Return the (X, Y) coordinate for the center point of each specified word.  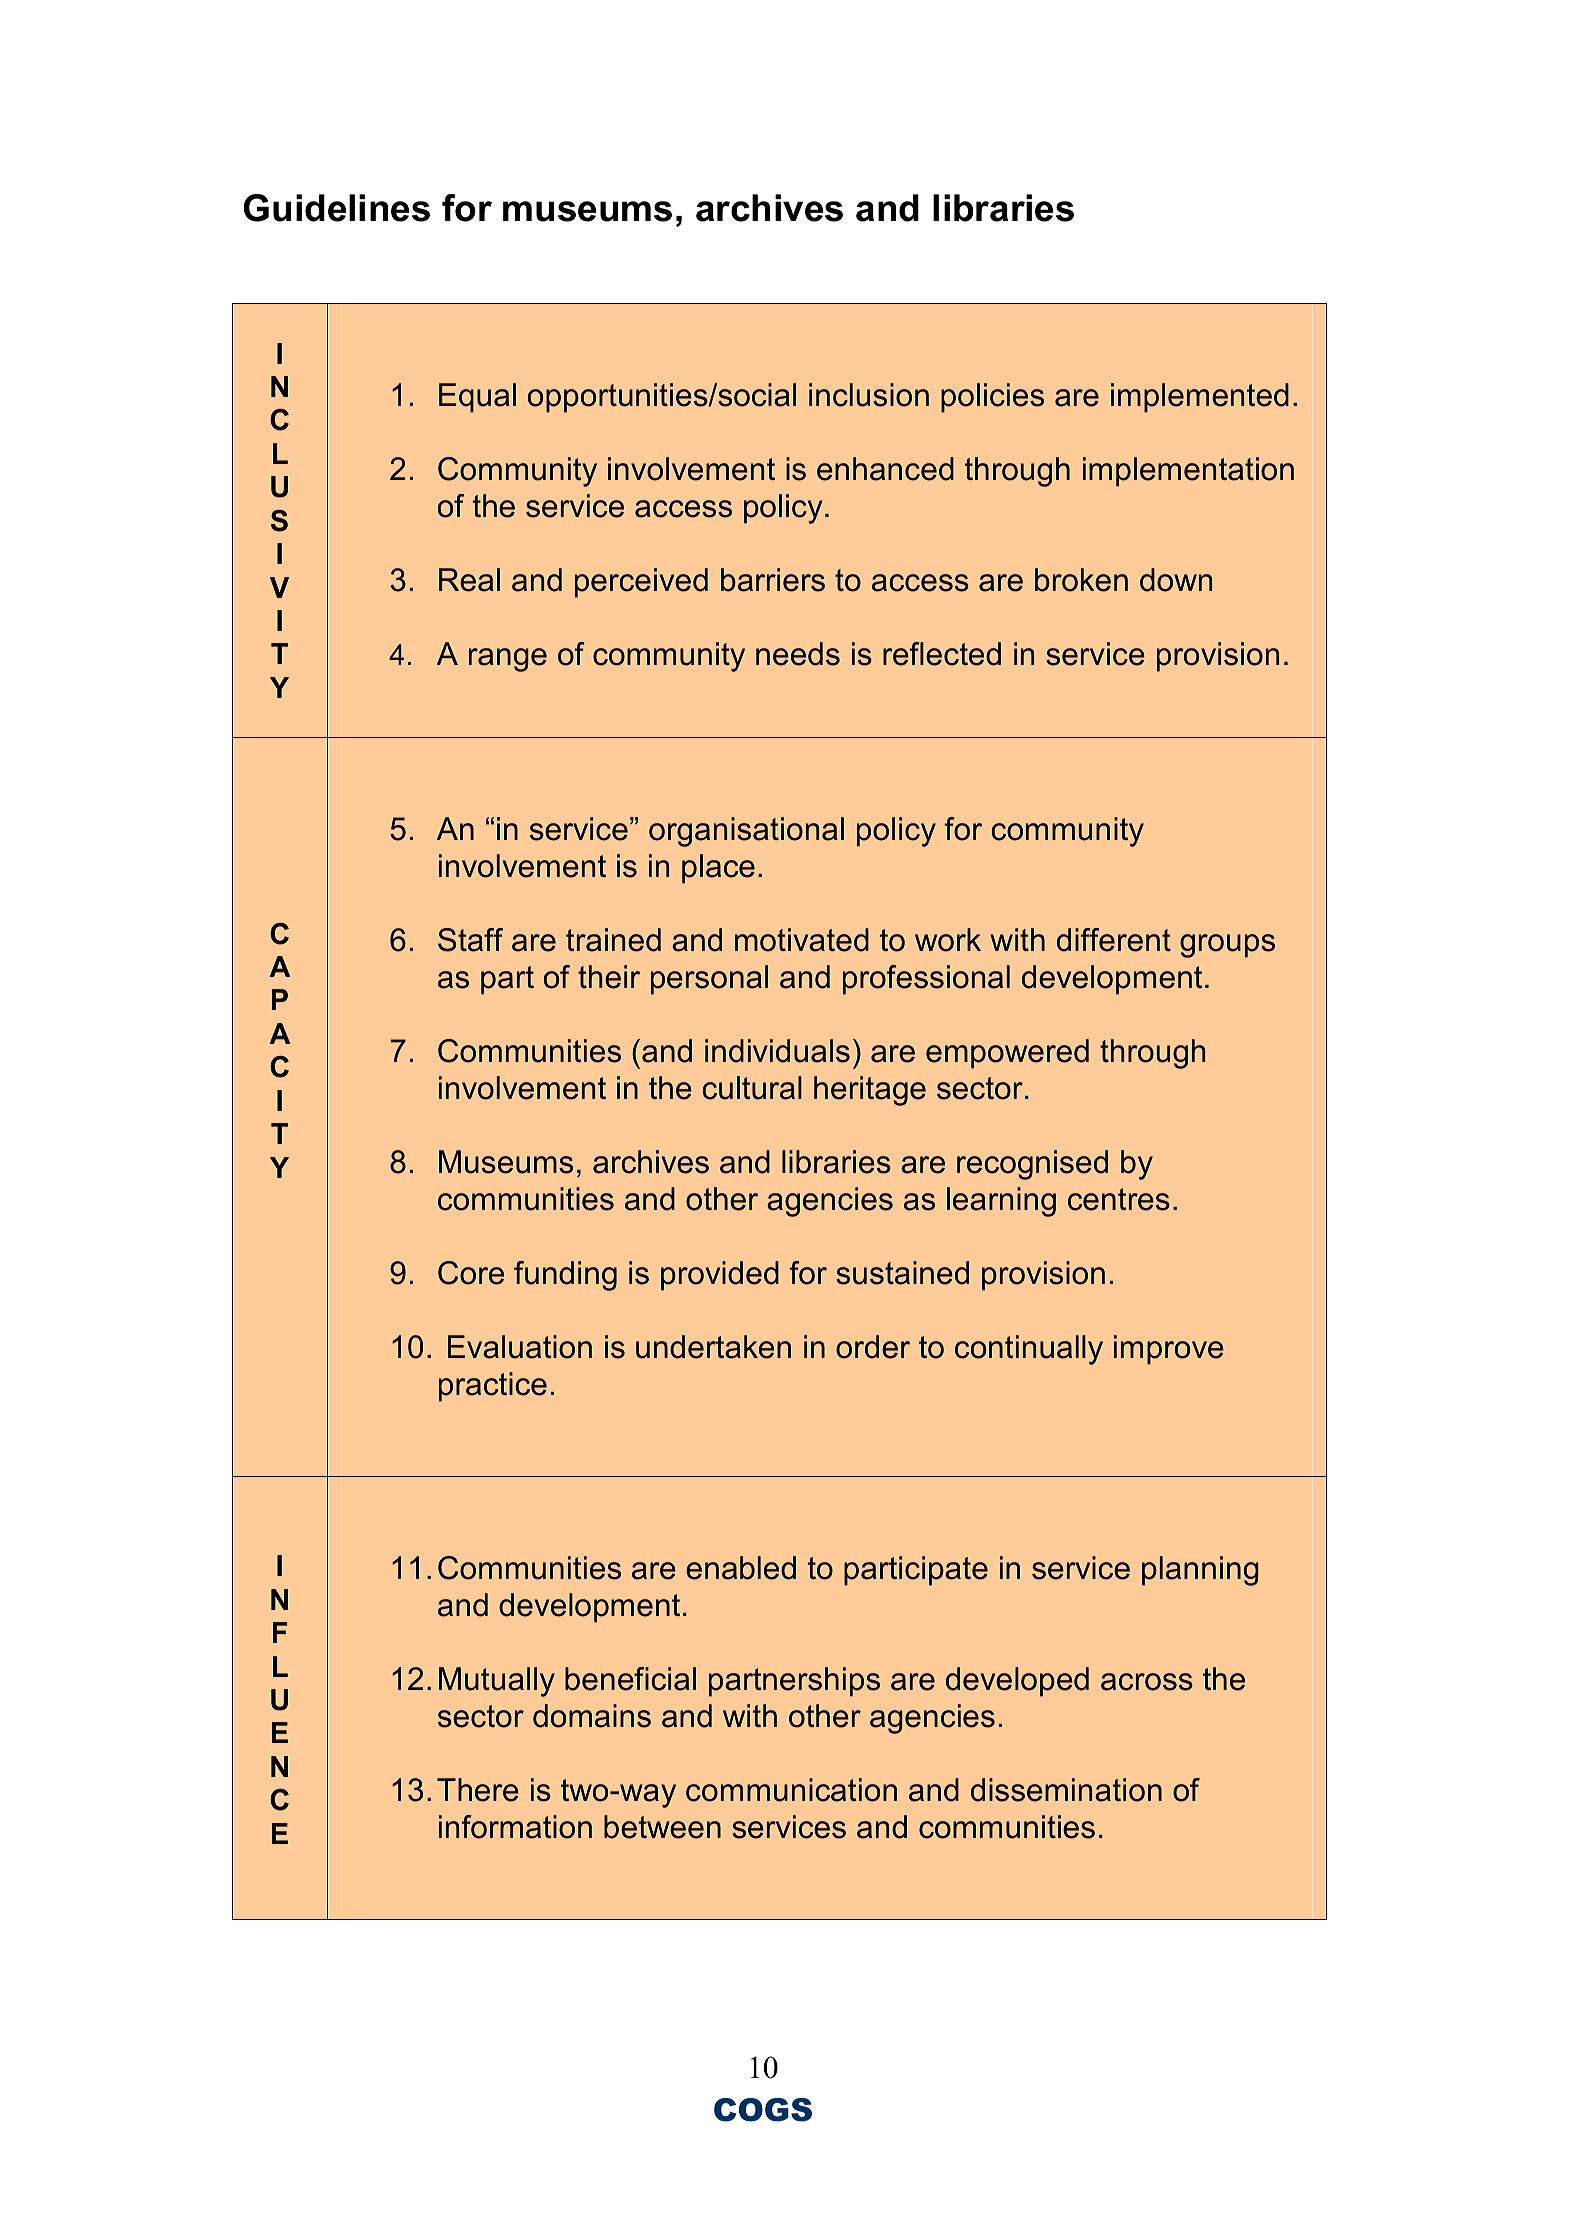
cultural (752, 1088)
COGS (763, 2110)
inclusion (869, 395)
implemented (1200, 398)
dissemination (1066, 1790)
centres (1119, 1199)
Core (471, 1273)
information (515, 1827)
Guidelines (336, 208)
